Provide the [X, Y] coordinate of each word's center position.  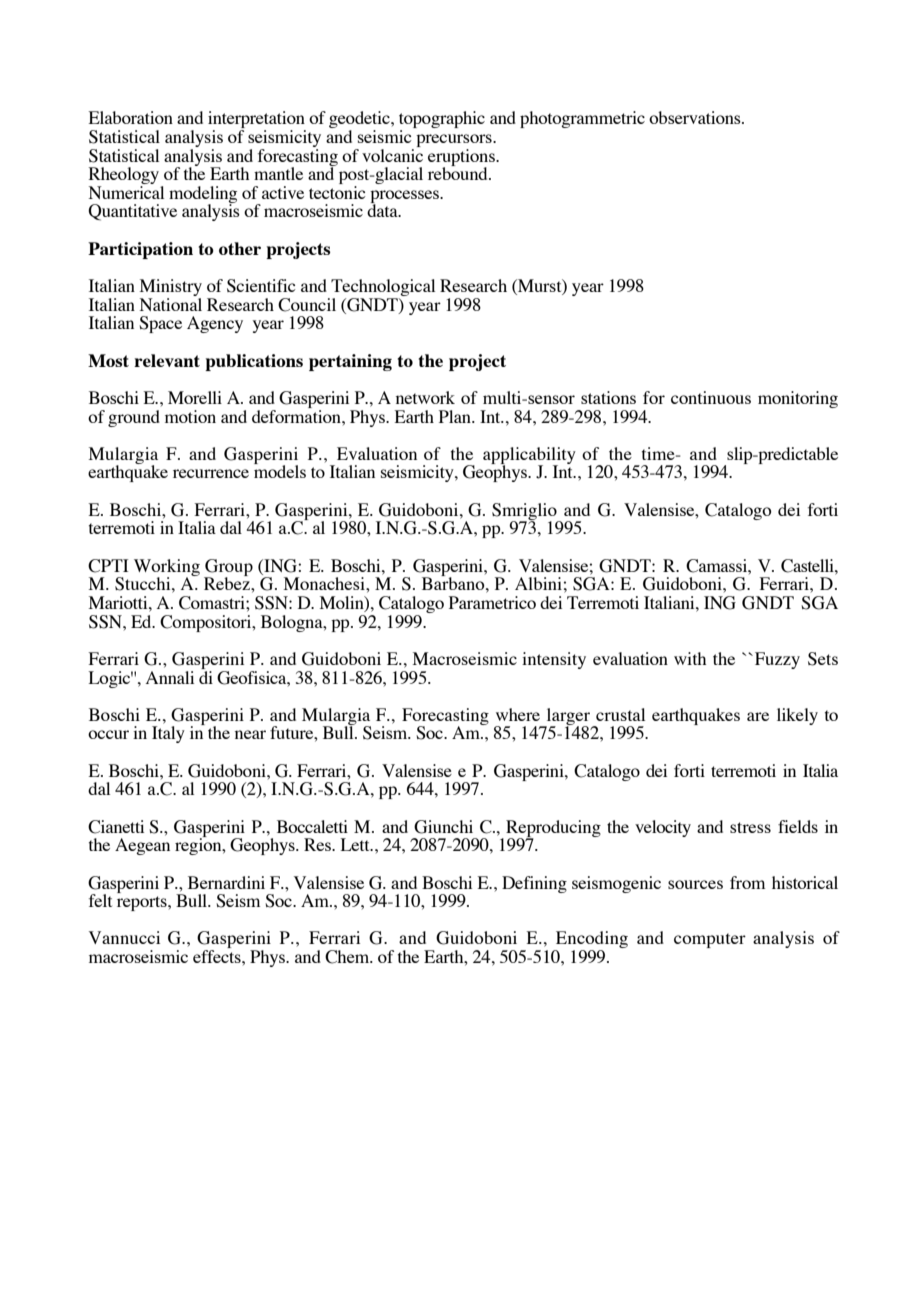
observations [696, 117]
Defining [534, 884]
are [758, 716]
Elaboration [131, 117]
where [518, 714]
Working [167, 568]
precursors [455, 140]
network [425, 397]
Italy [168, 734]
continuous [711, 397]
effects [218, 956]
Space [160, 324]
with [690, 658]
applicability [529, 456]
